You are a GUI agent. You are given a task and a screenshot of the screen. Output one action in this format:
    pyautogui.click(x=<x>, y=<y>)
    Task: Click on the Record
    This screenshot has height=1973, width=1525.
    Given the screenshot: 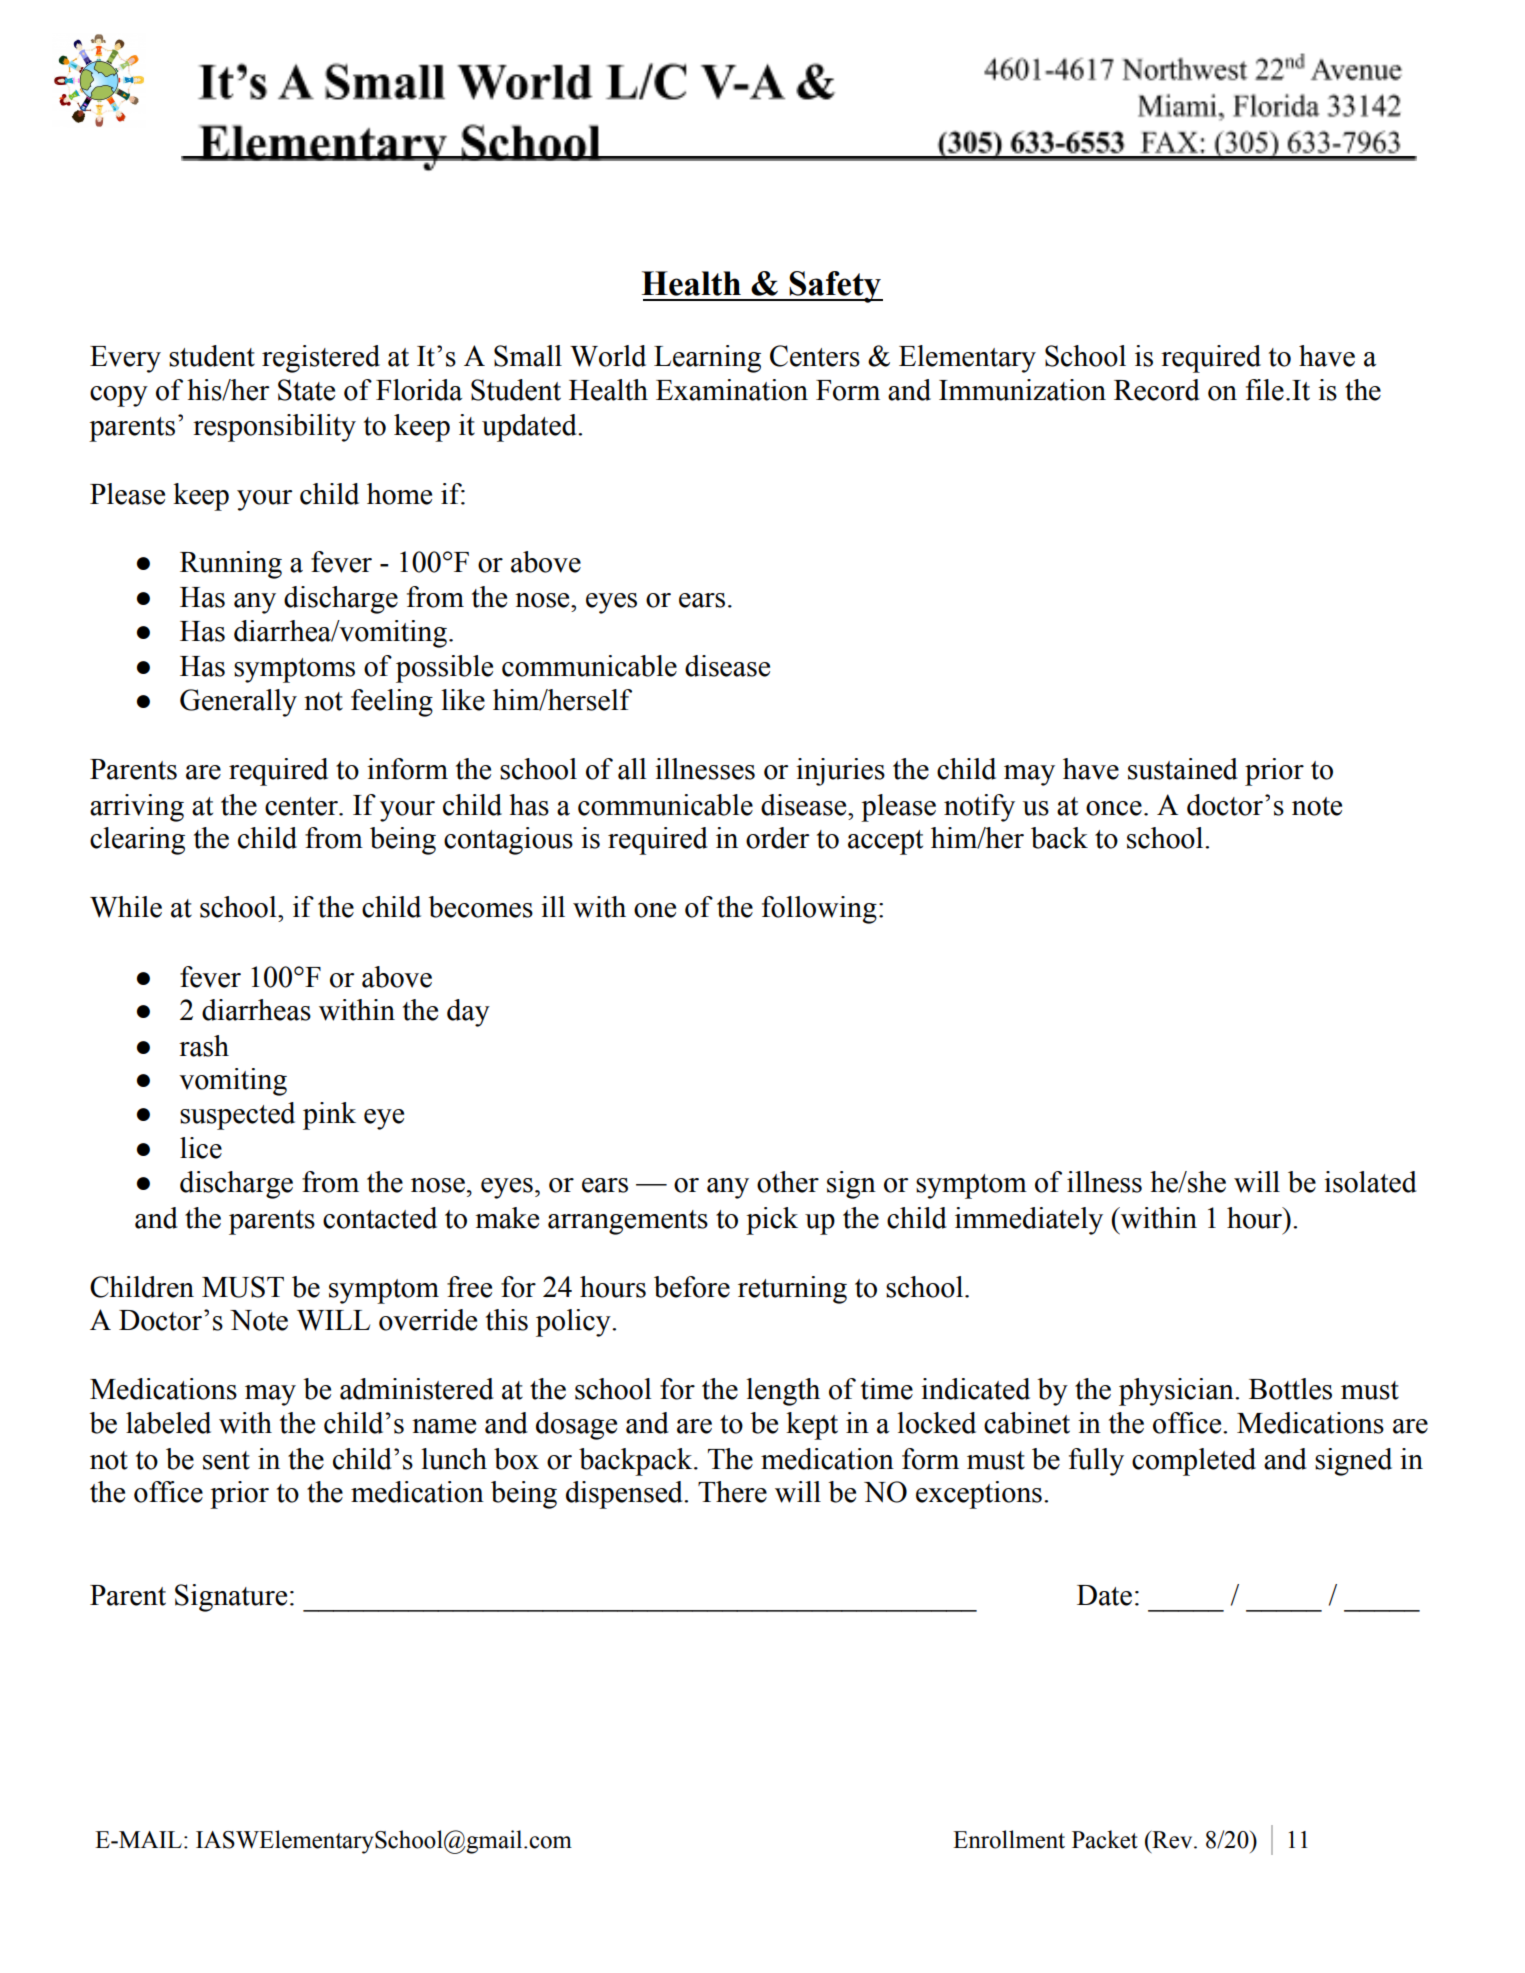 What is the action you would take?
    pyautogui.click(x=1157, y=390)
